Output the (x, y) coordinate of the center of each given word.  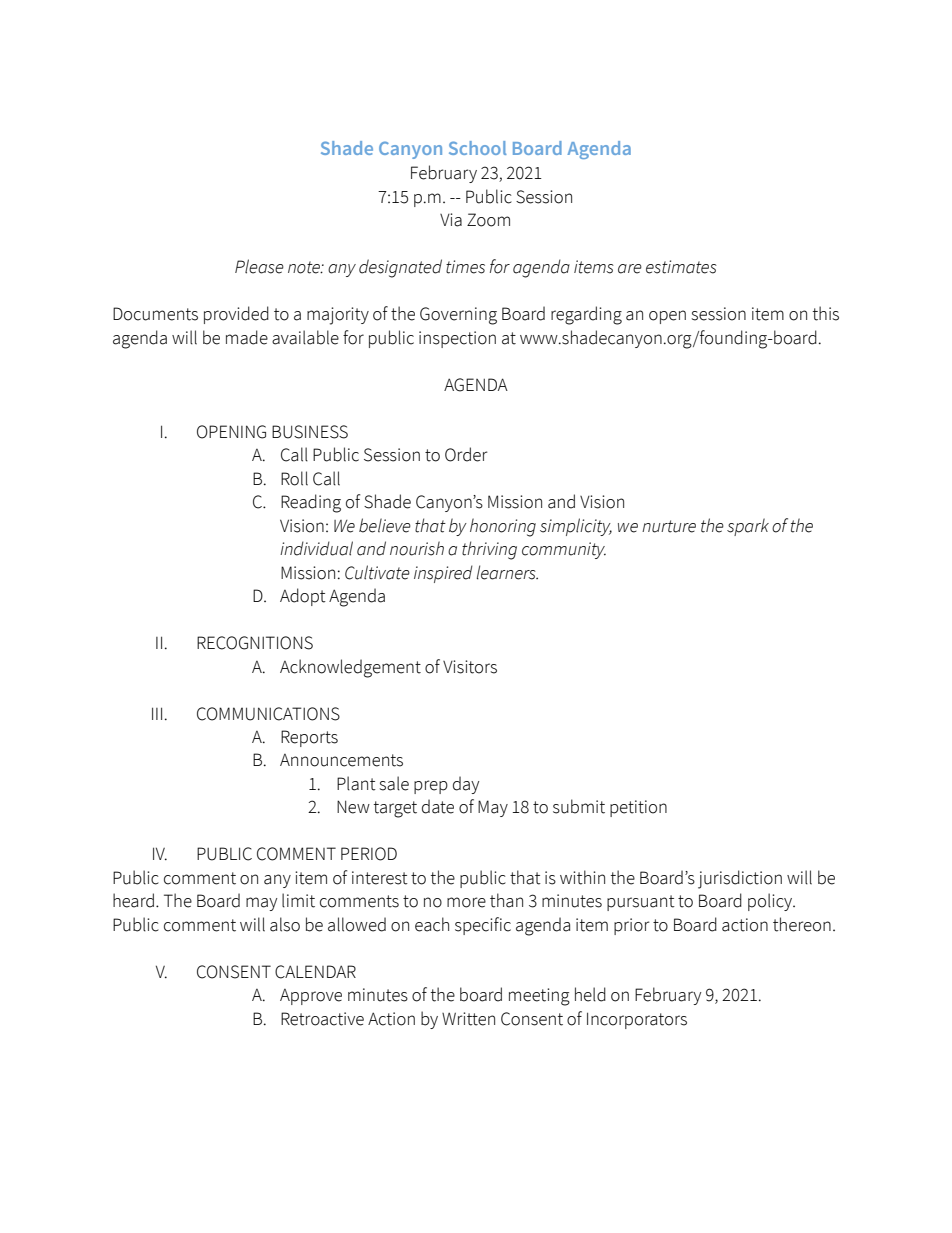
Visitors (470, 667)
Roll (294, 478)
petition (638, 808)
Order (466, 454)
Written (468, 1019)
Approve (311, 997)
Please (259, 266)
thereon (802, 924)
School (478, 148)
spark (748, 527)
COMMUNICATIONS (268, 714)
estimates (681, 267)
